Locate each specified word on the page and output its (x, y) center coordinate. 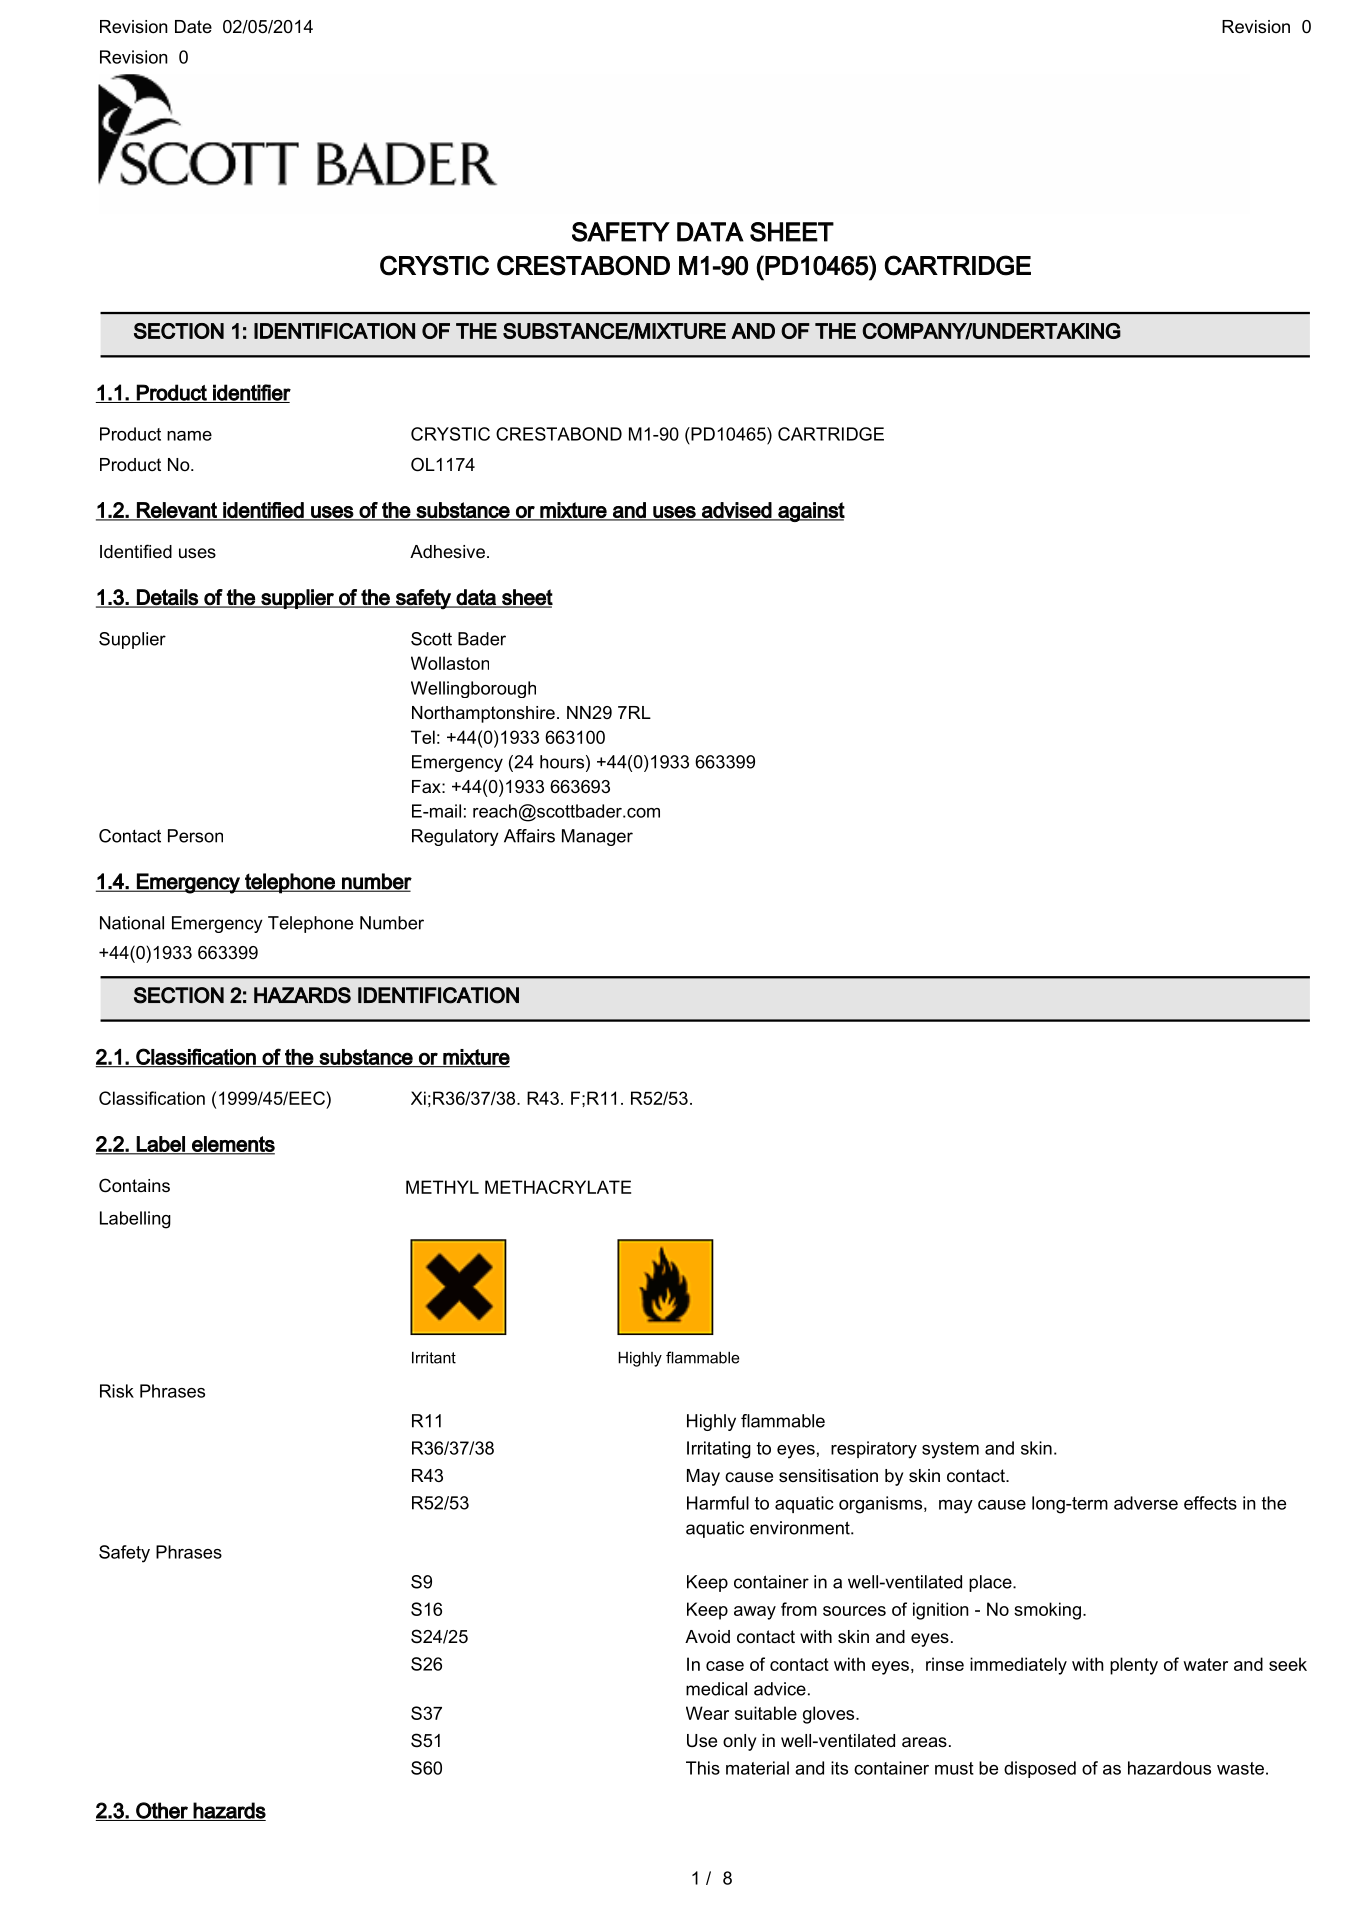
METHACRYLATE (558, 1187)
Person (195, 836)
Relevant (177, 511)
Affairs (529, 836)
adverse (1146, 1503)
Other (162, 1811)
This (703, 1768)
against (810, 512)
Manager (597, 837)
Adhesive (447, 552)
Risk (117, 1391)
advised (736, 511)
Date (193, 26)
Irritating (719, 1450)
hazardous (1169, 1768)
